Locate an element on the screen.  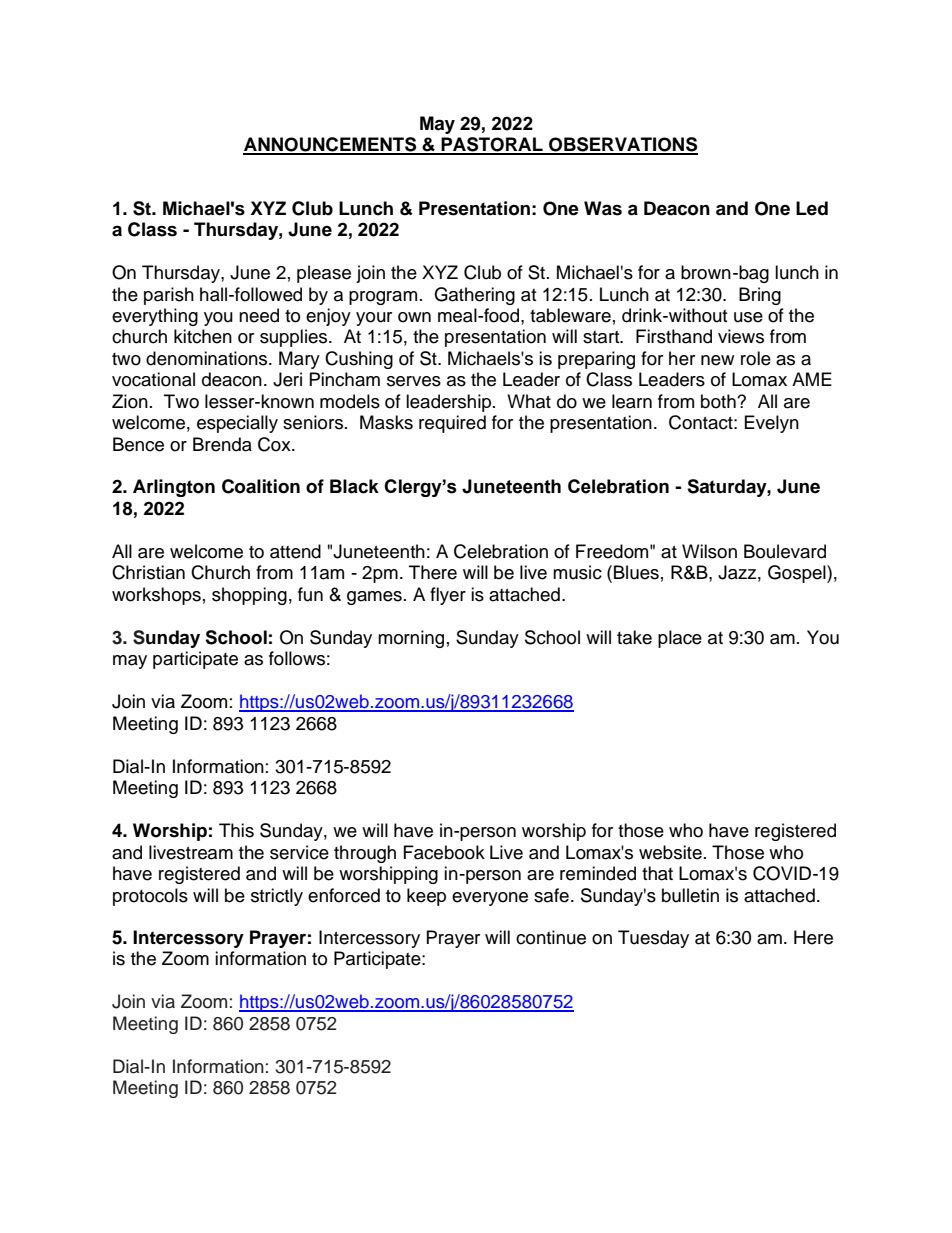
everyone is located at coordinates (490, 899).
